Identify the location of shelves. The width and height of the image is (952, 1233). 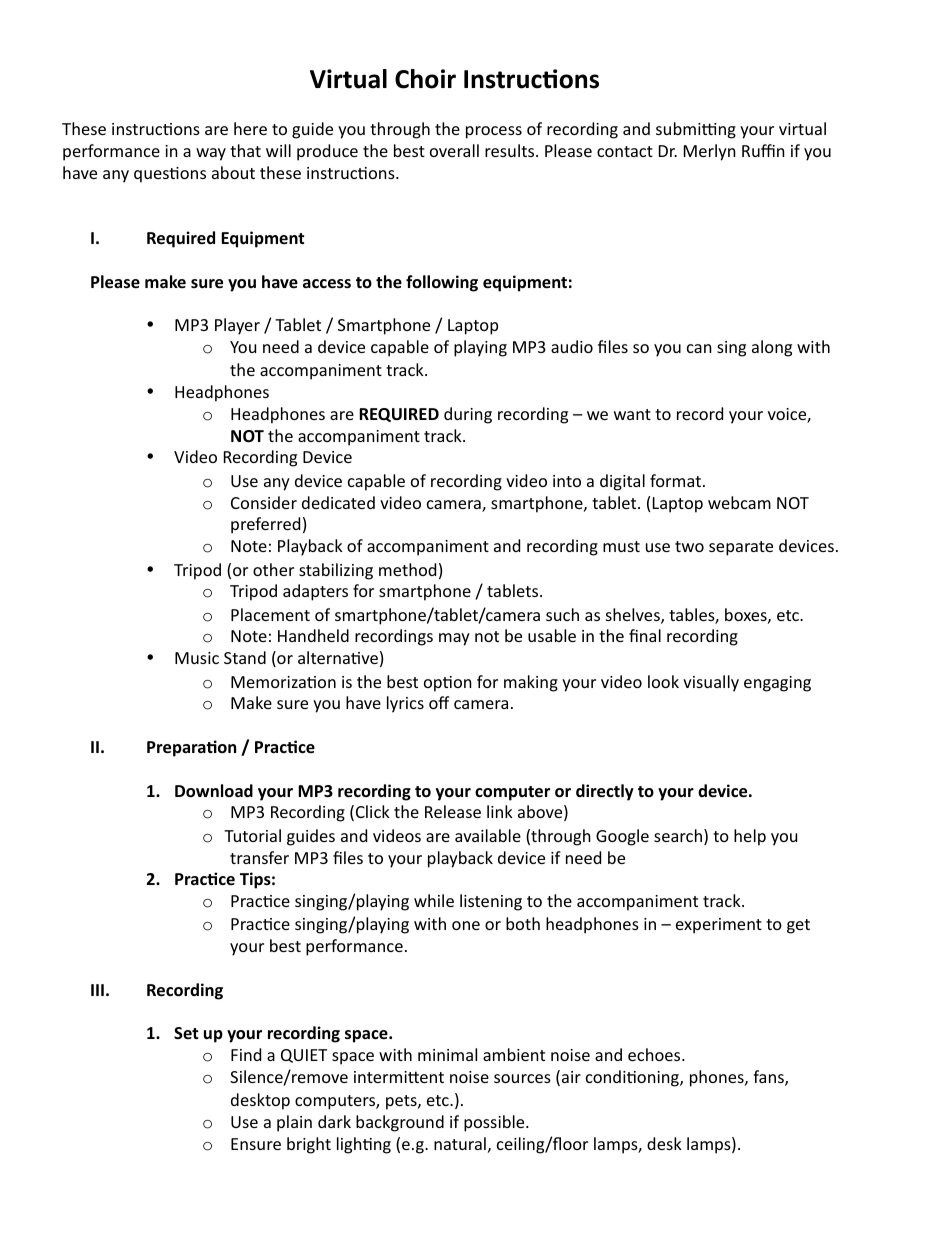
(634, 616).
